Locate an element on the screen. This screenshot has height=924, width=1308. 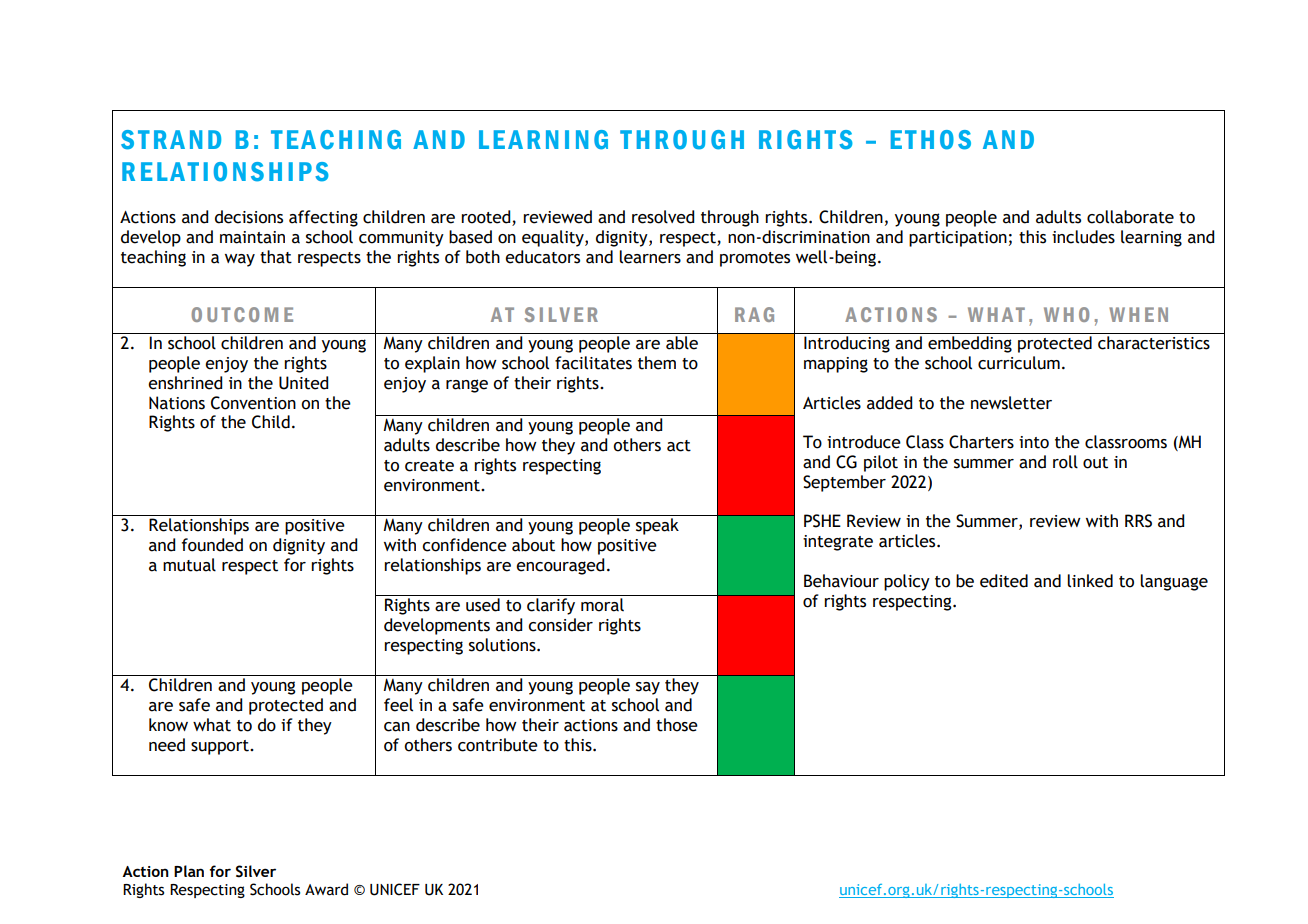
resolved is located at coordinates (663, 217).
